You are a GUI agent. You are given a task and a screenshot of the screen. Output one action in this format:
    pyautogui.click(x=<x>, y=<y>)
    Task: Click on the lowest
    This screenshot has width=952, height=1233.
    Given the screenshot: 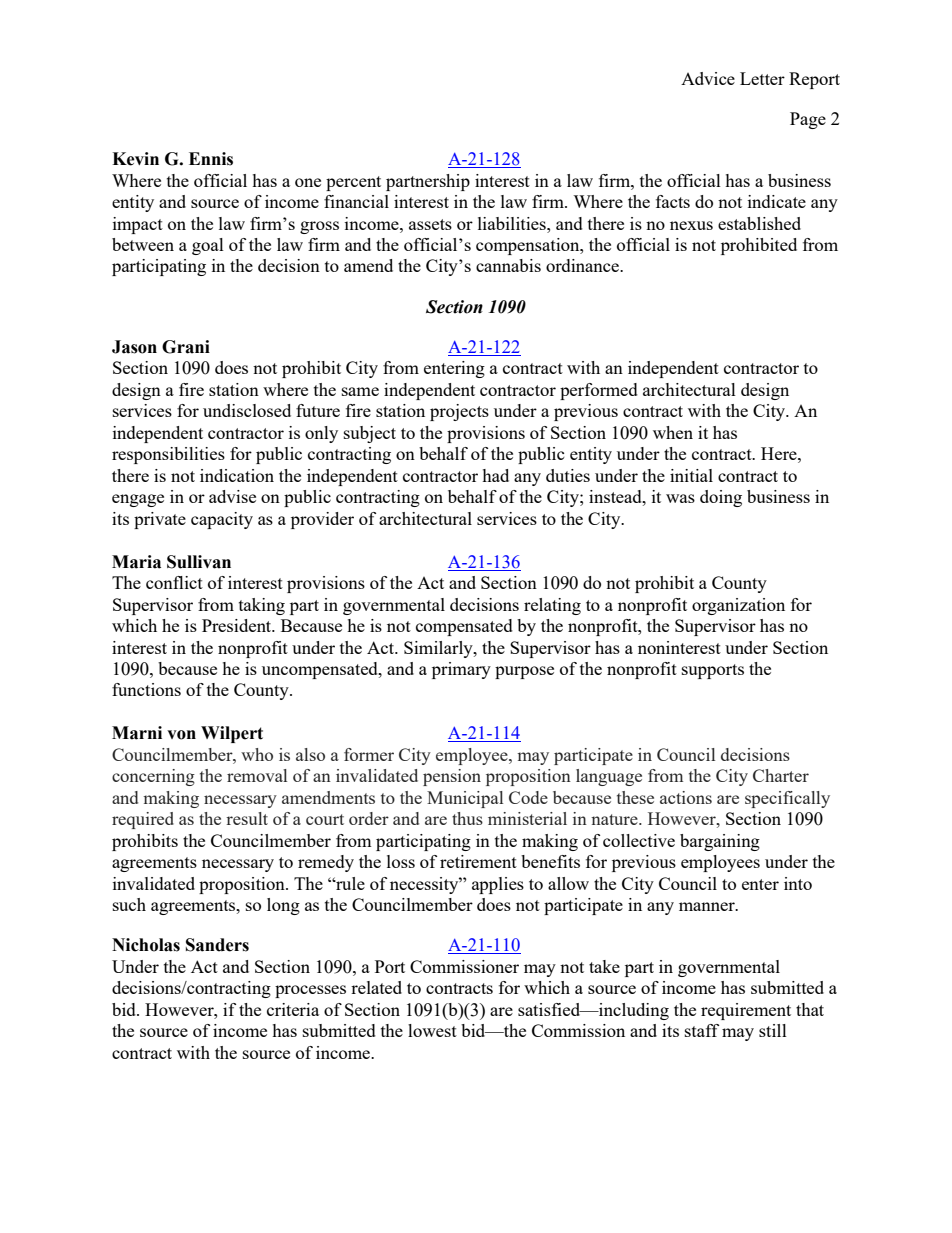 What is the action you would take?
    pyautogui.click(x=432, y=1030)
